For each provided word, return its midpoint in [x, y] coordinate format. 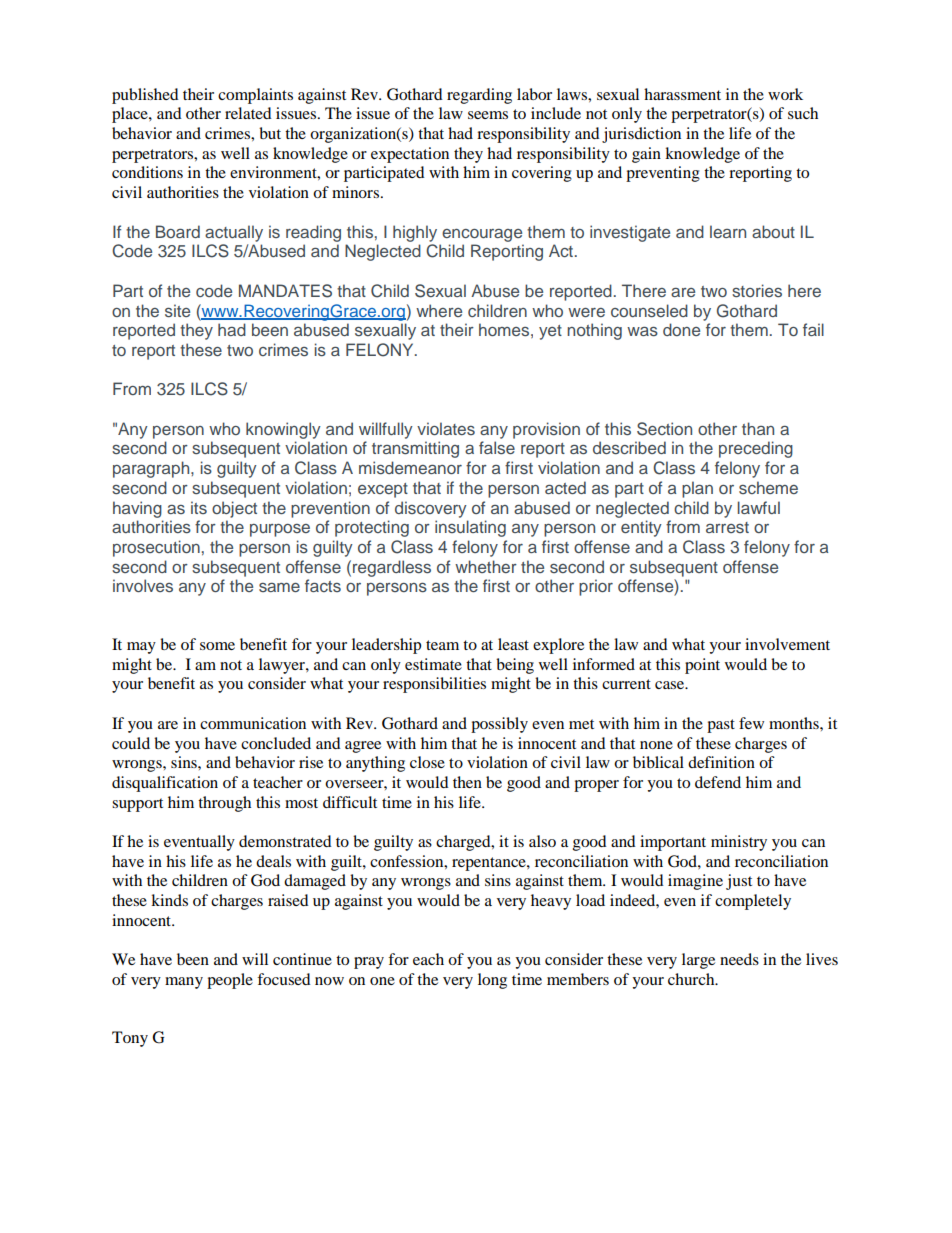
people [230, 981]
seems [488, 115]
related [248, 113]
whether [486, 566]
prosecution [156, 548]
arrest [727, 527]
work [785, 94]
